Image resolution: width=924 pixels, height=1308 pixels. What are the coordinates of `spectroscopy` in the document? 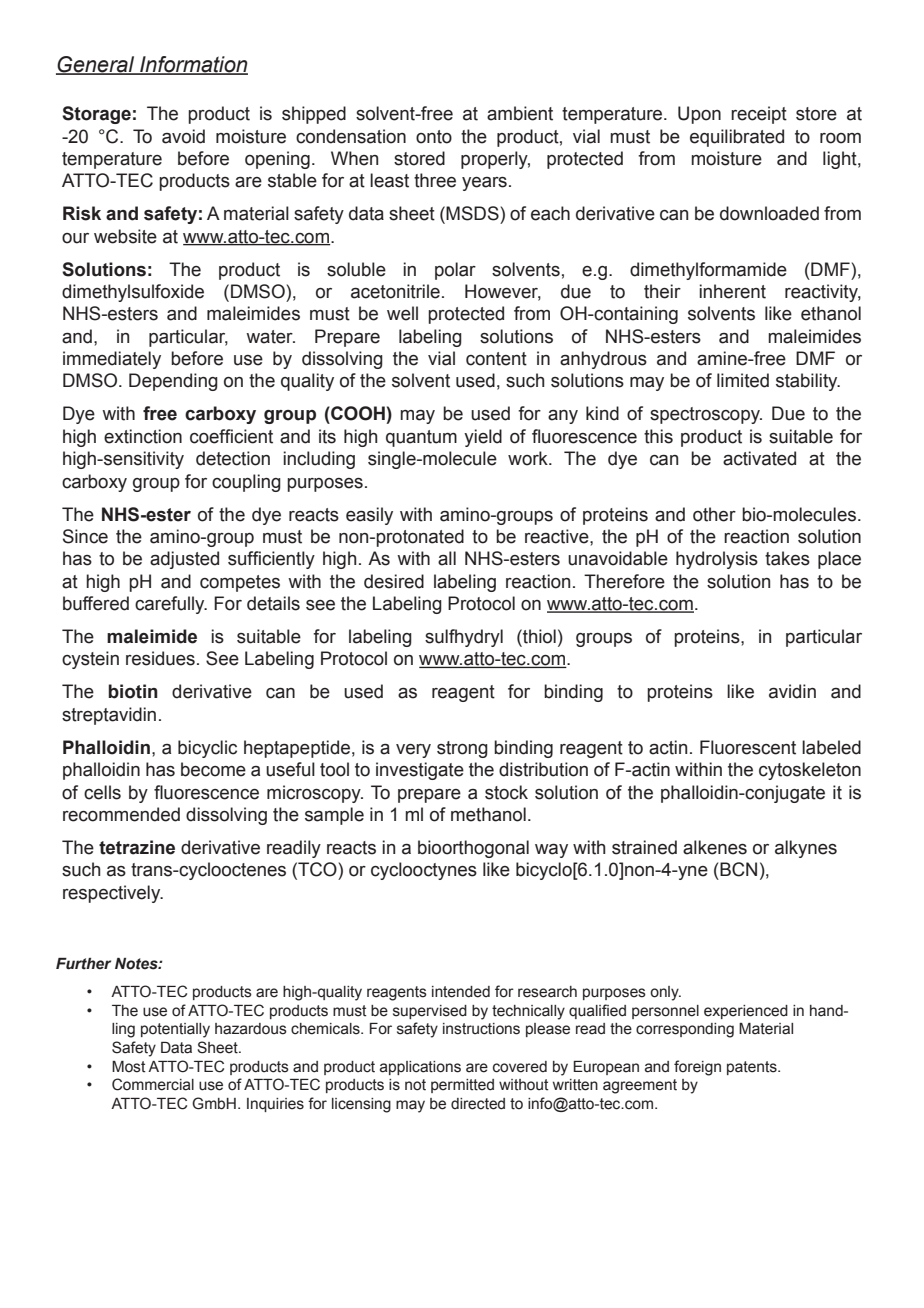 It's located at (706, 415).
